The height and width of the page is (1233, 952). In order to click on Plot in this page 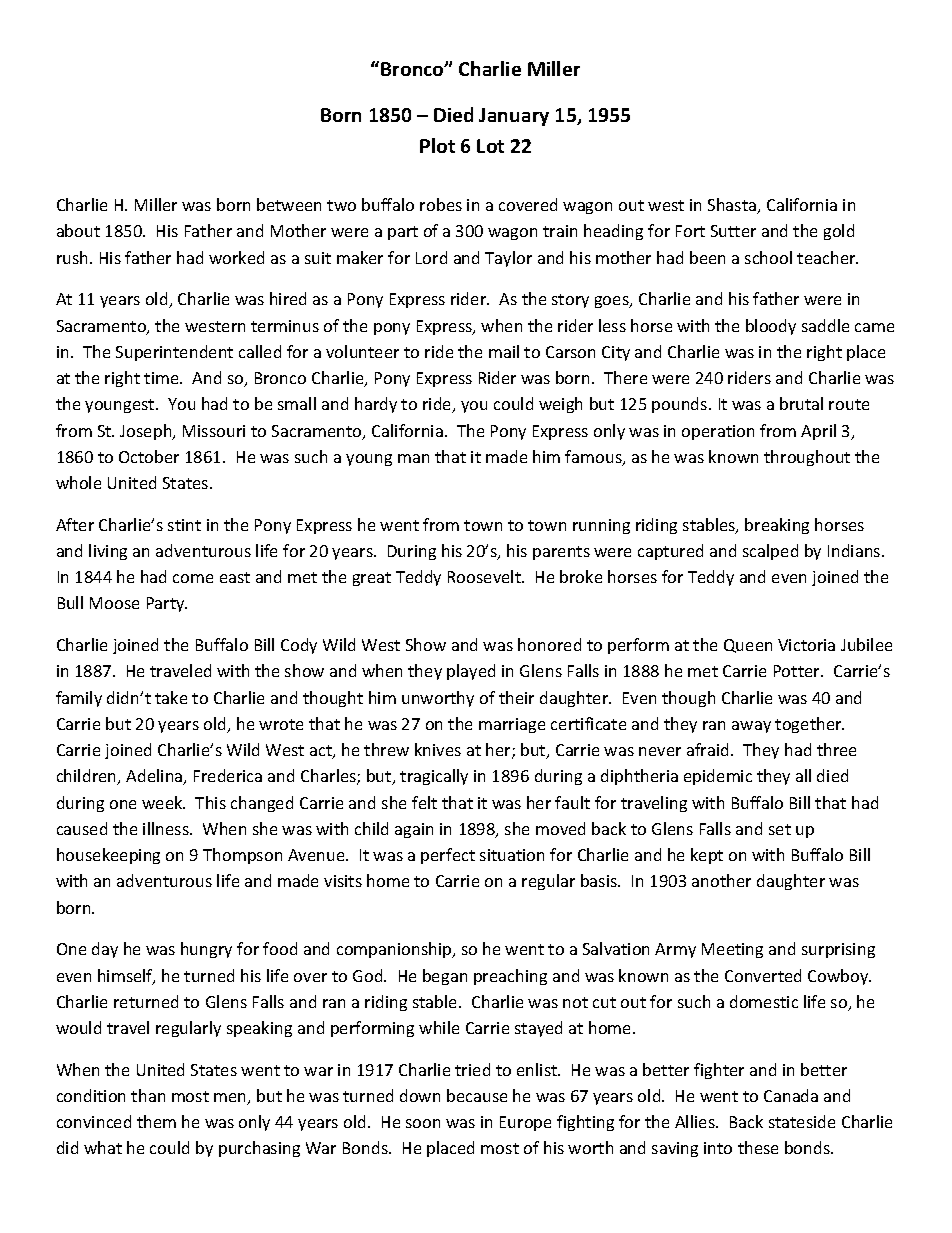, I will do `click(437, 145)`.
